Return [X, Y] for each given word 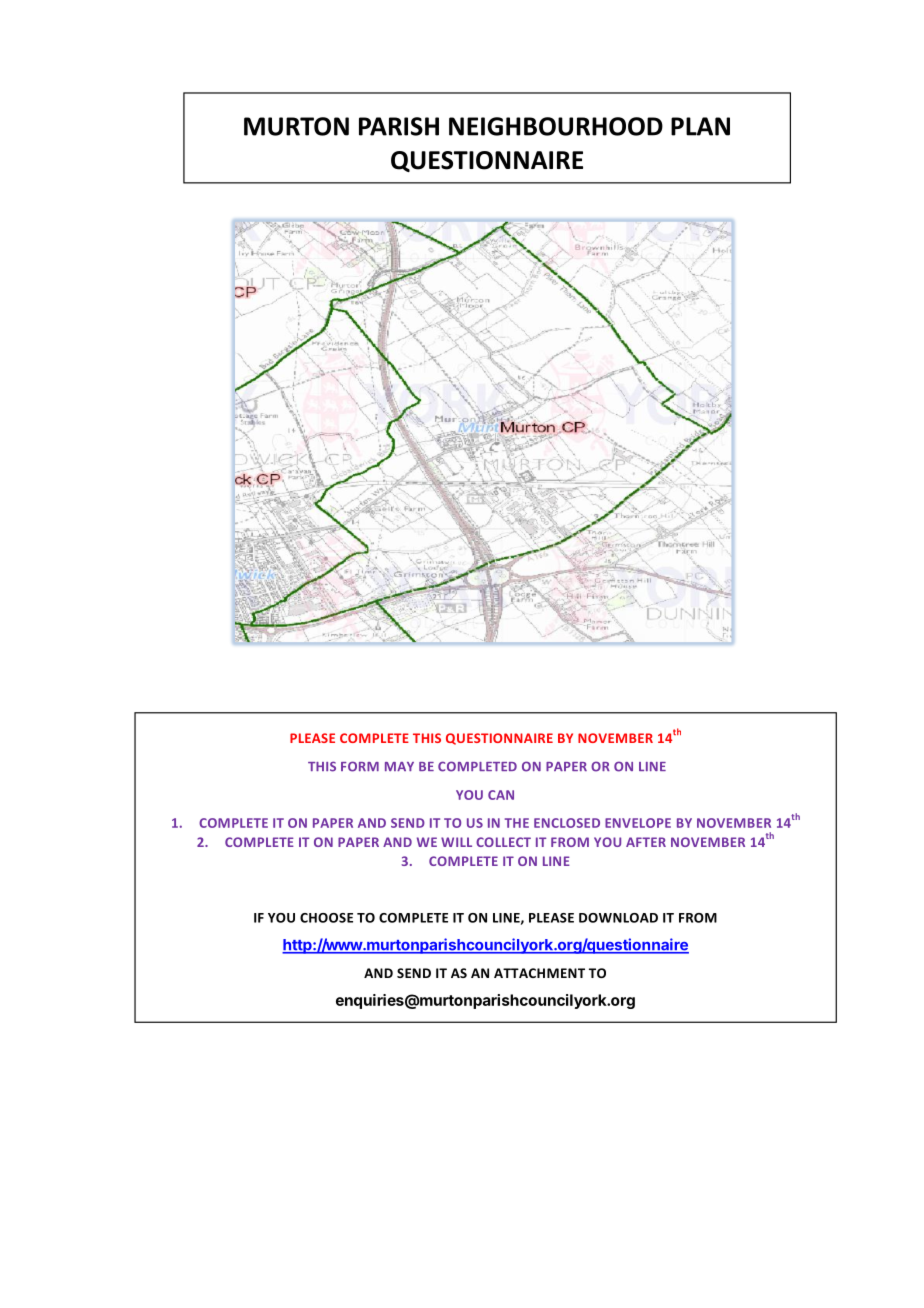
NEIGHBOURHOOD [556, 126]
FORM [360, 766]
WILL [456, 842]
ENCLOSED [567, 823]
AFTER [646, 842]
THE [517, 823]
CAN [501, 795]
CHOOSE [326, 918]
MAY [399, 766]
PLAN [700, 126]
